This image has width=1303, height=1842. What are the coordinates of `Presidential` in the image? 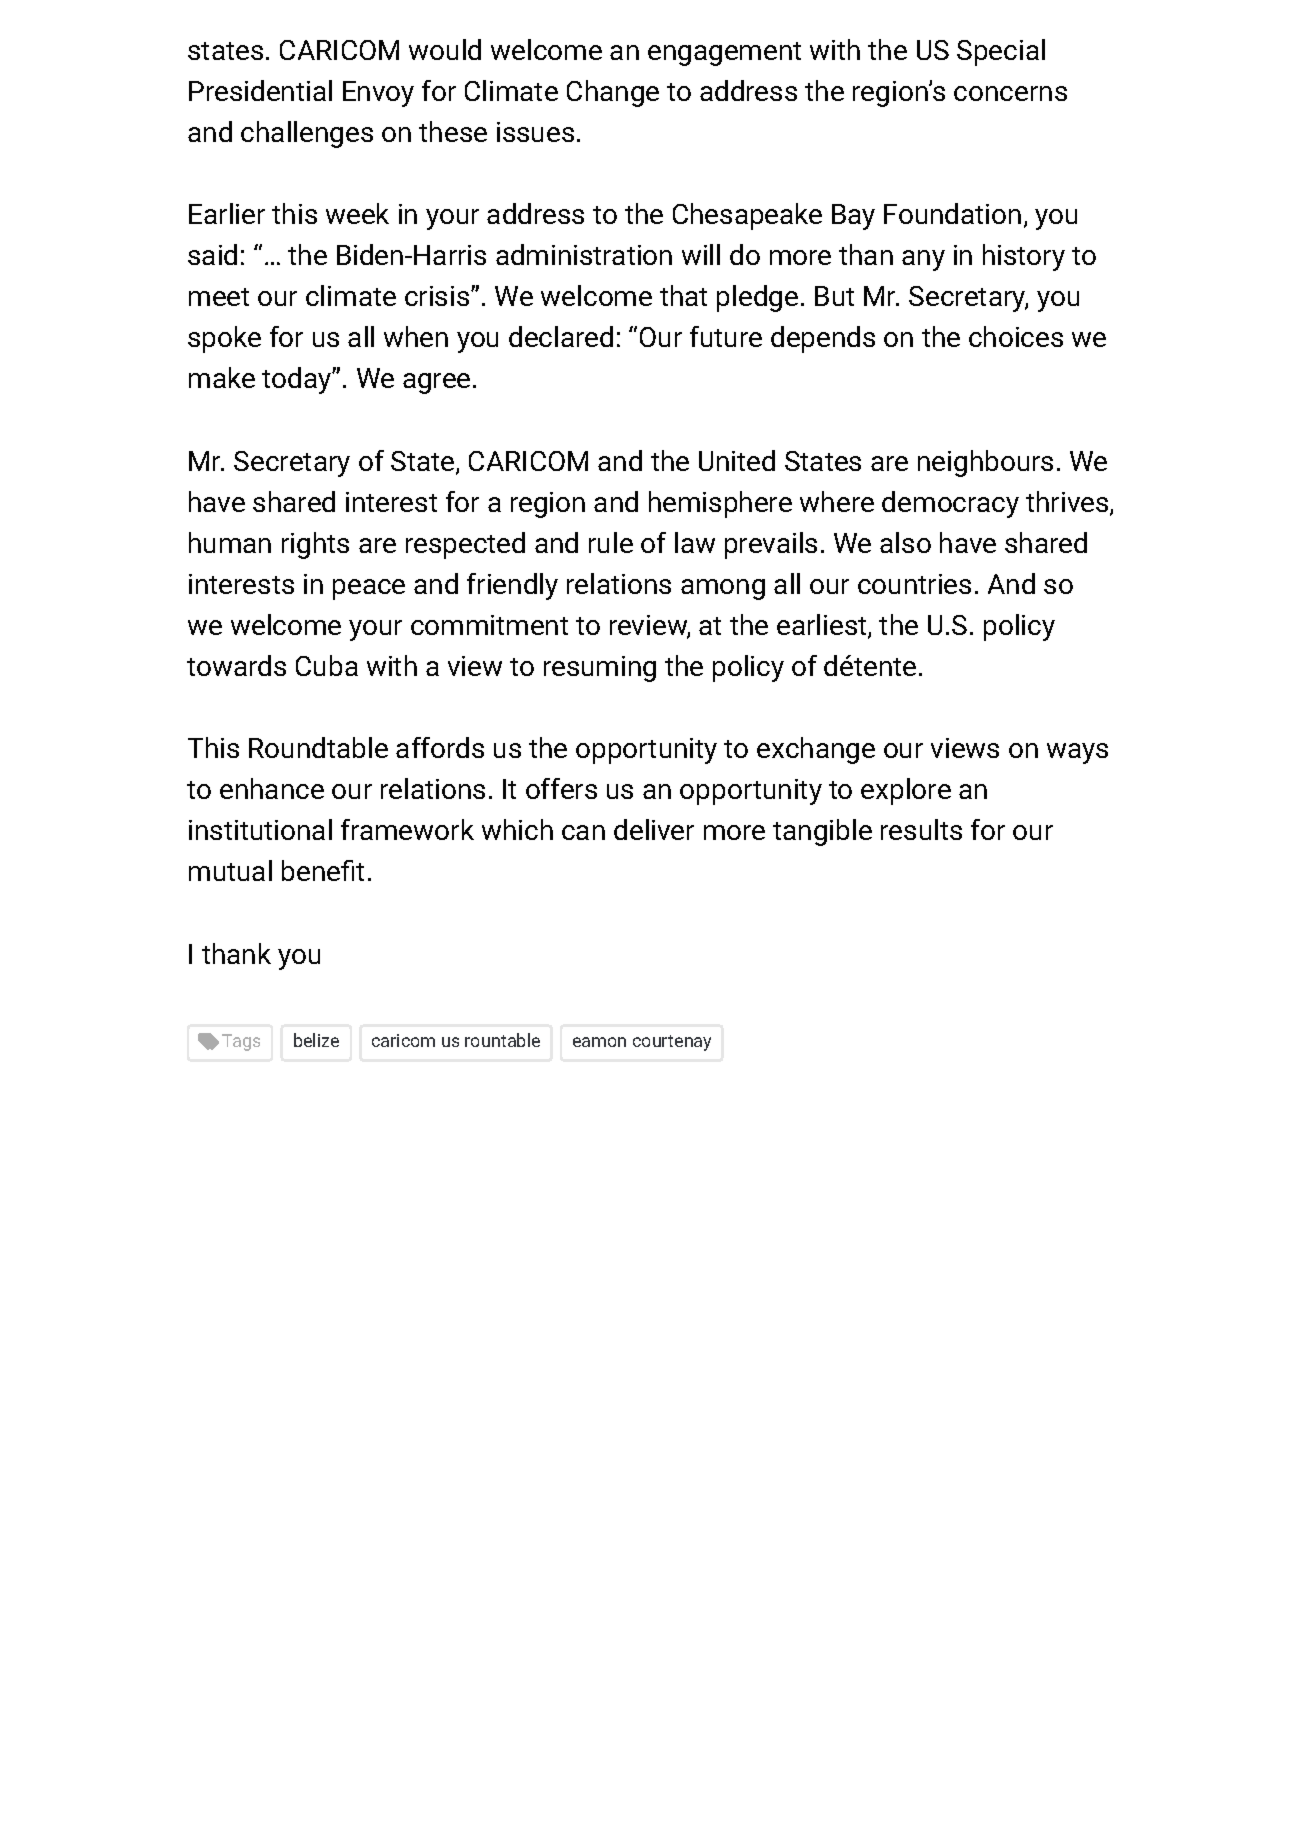 It's located at (260, 90).
